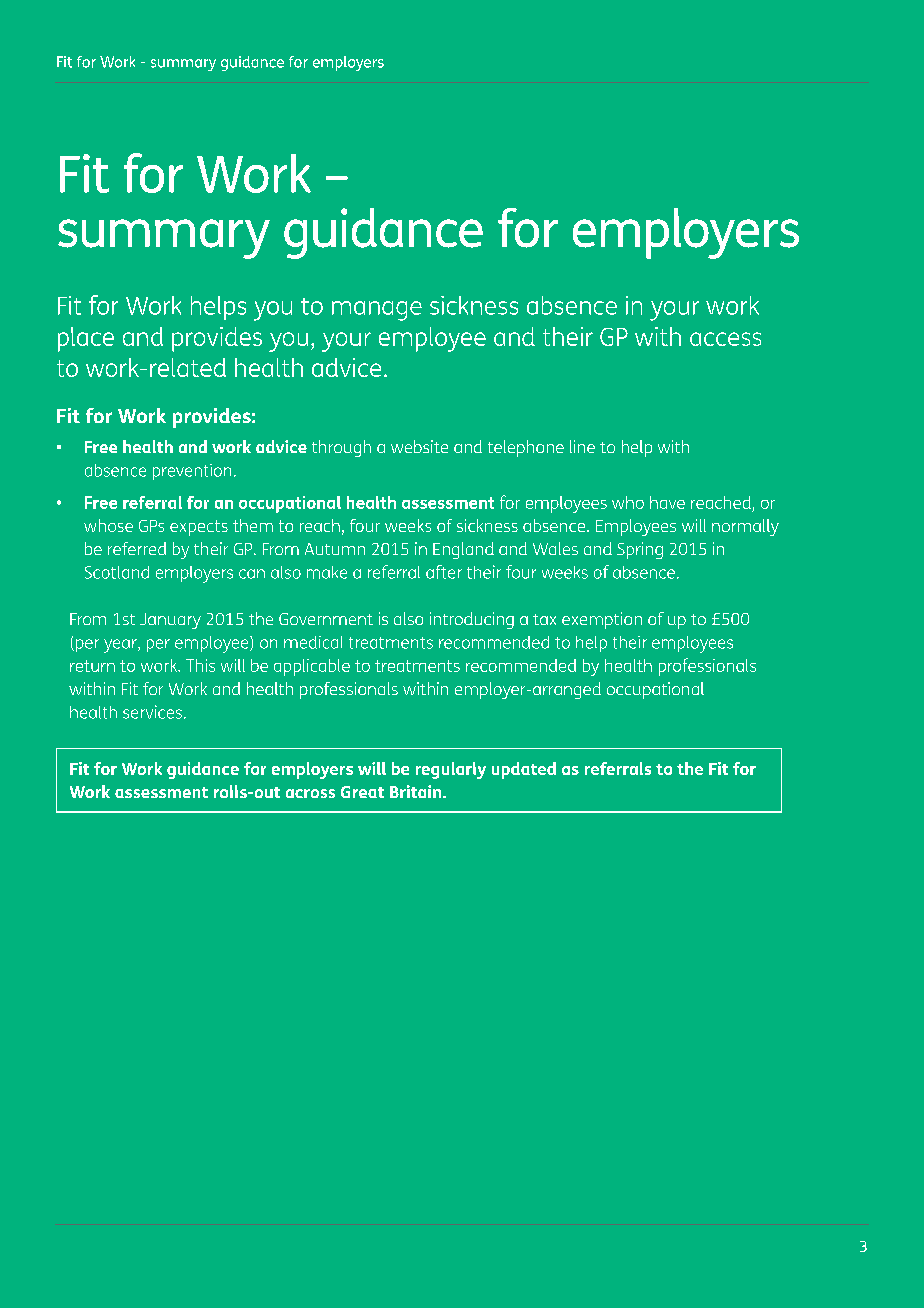  Describe the element at coordinates (377, 311) in the screenshot. I see `manage` at that location.
